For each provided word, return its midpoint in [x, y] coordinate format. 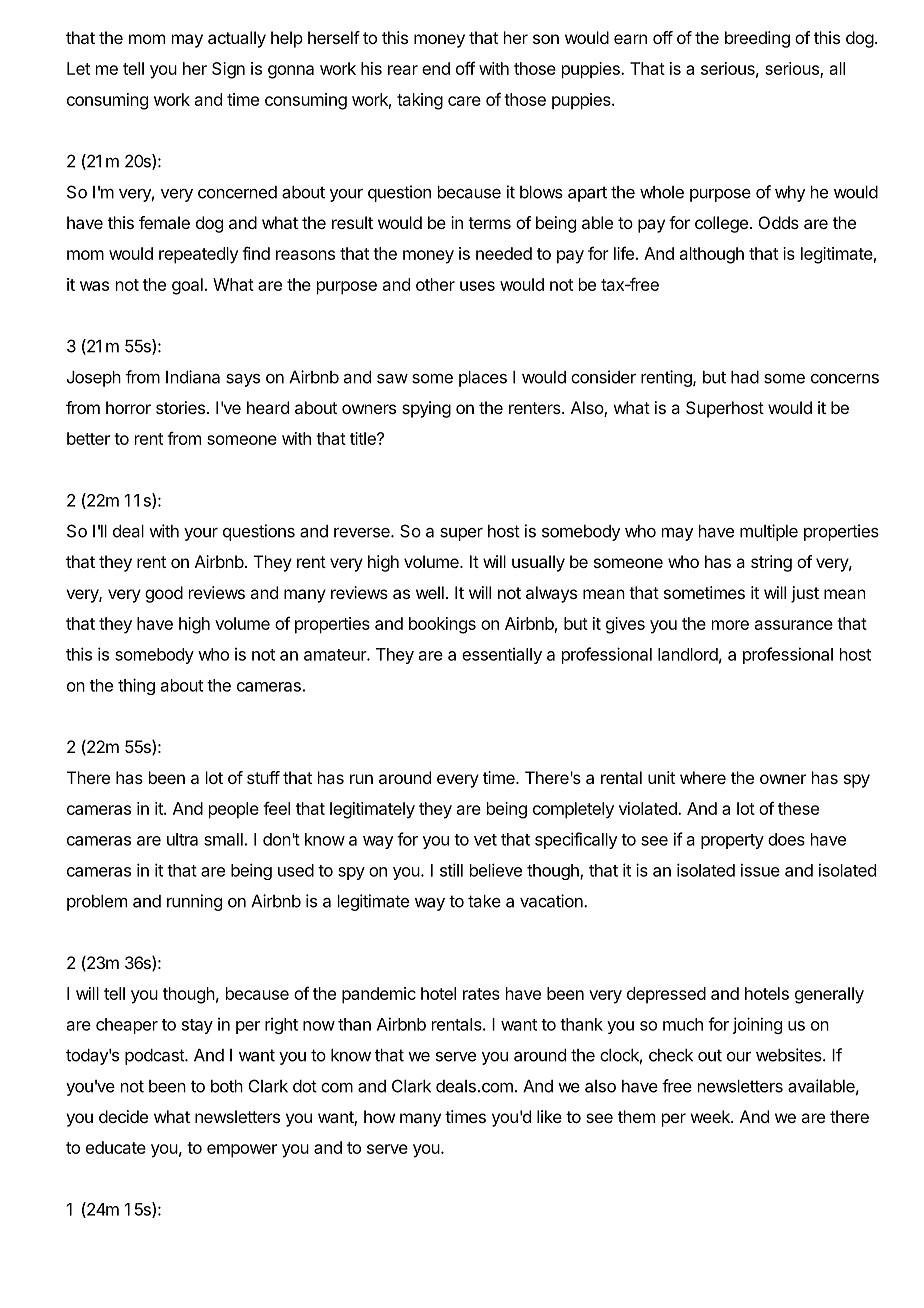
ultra [182, 839]
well [430, 592]
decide [123, 1116]
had [745, 377]
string [771, 563]
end [436, 68]
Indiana [193, 377]
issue [760, 870]
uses [477, 286]
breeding [757, 39]
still [451, 870]
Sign [228, 70]
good [164, 594]
